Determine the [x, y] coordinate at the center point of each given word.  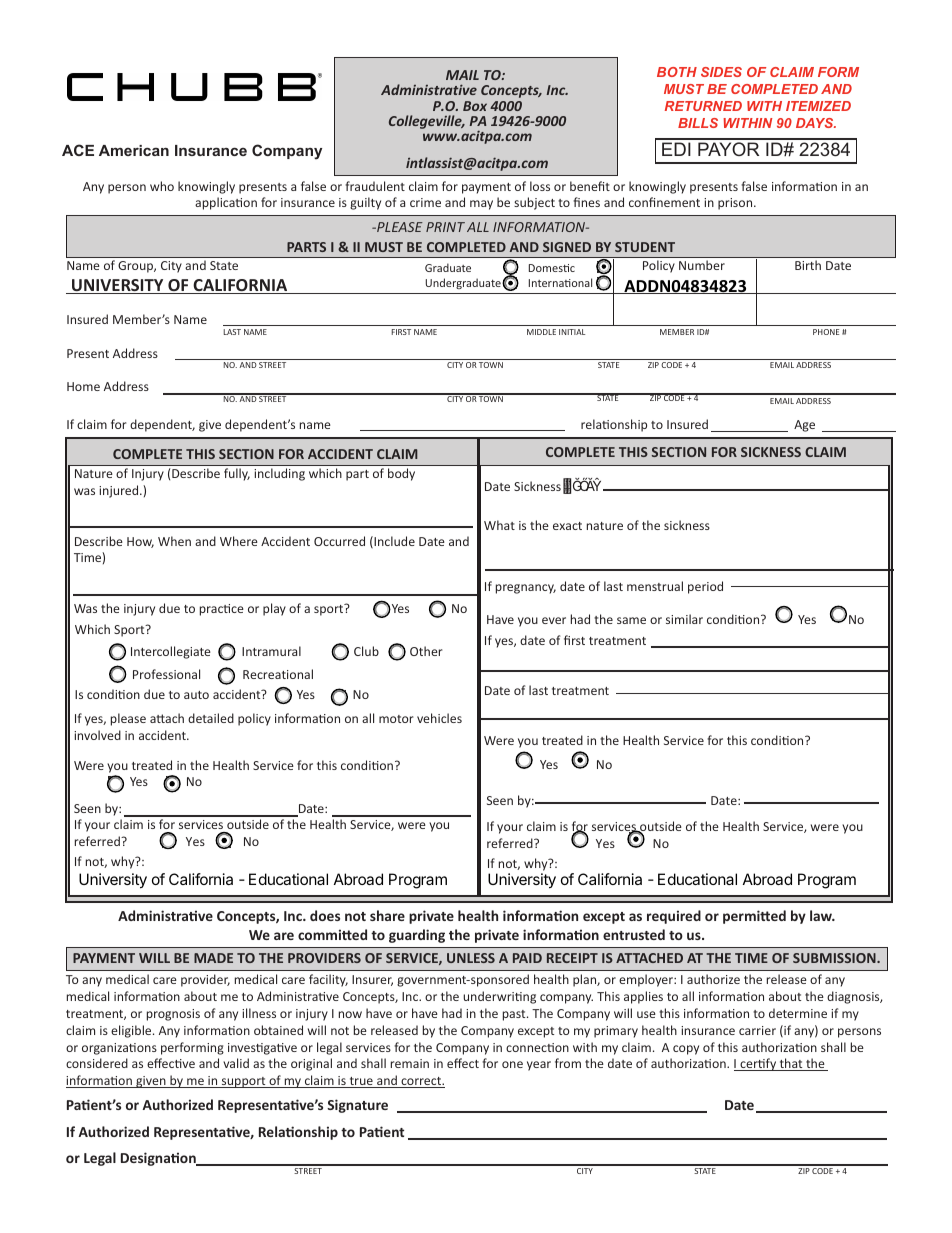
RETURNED [703, 106]
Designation [159, 1159]
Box [475, 106]
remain [410, 1063]
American [134, 150]
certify [758, 1064]
